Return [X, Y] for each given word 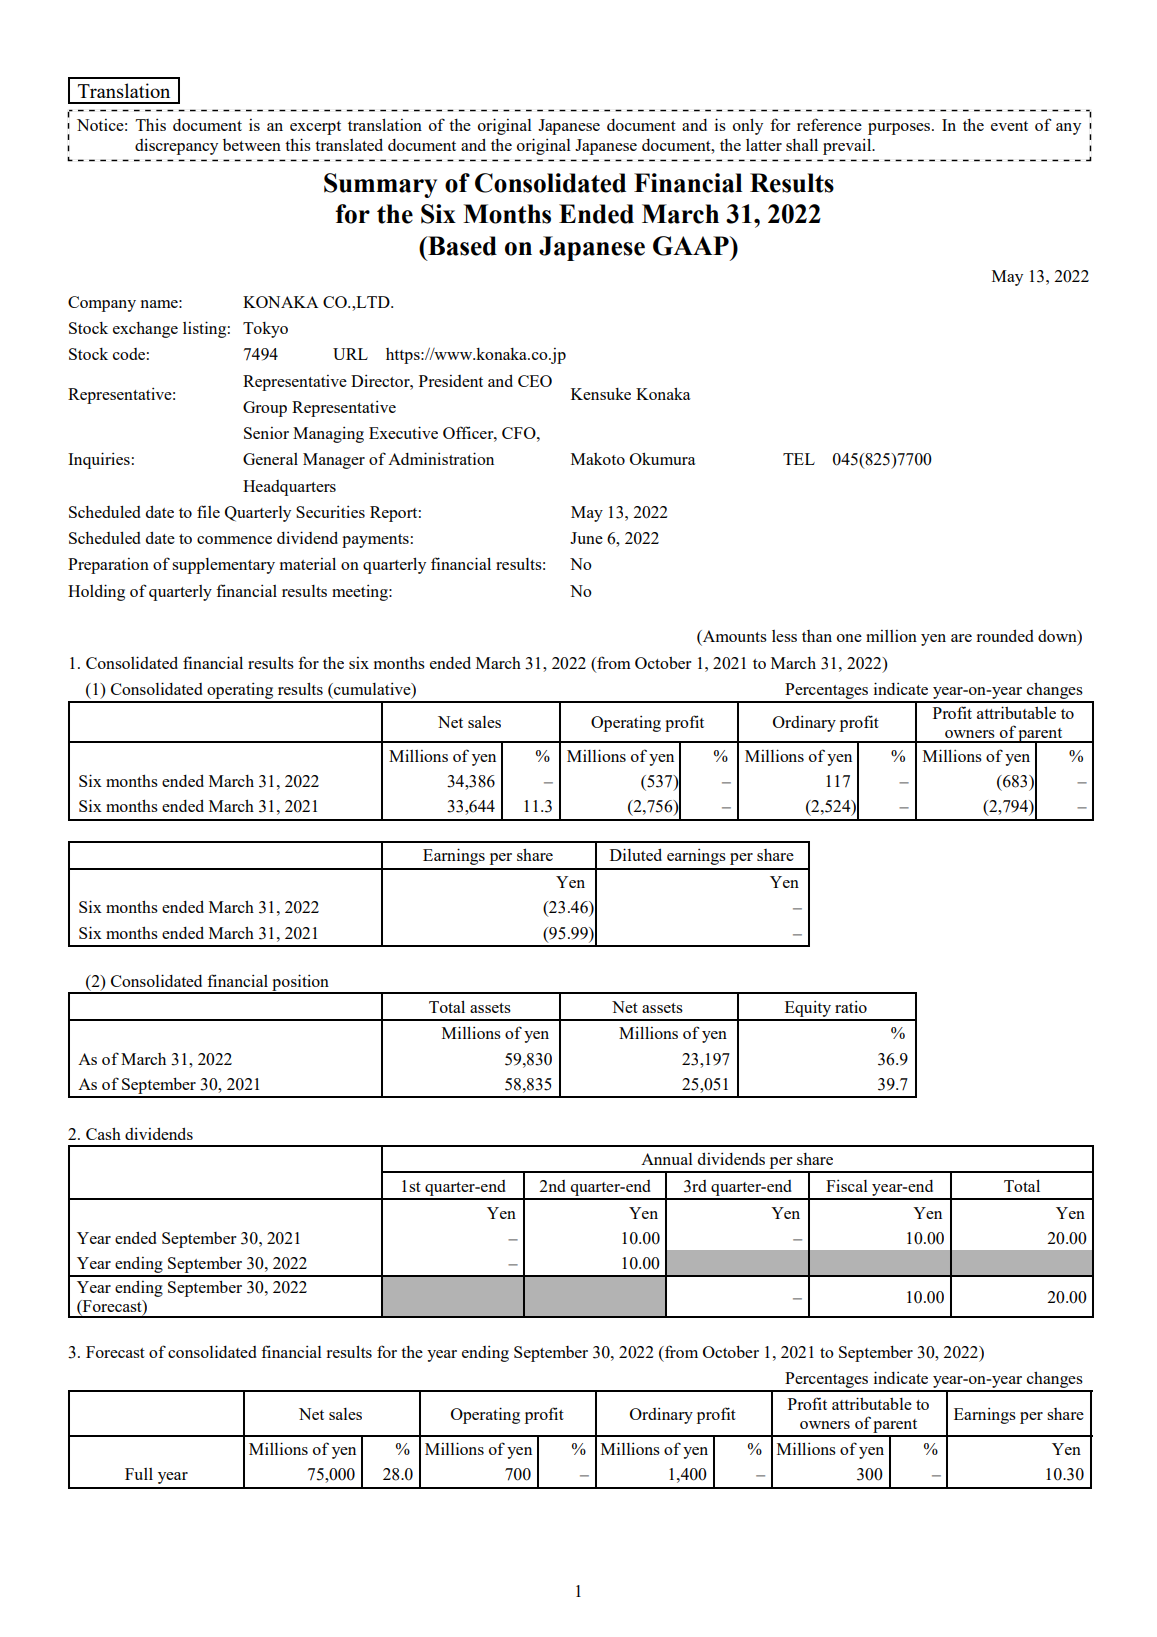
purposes [900, 129]
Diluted [636, 854]
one [849, 638]
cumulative [372, 688]
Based [461, 246]
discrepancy [176, 146]
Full [139, 1474]
